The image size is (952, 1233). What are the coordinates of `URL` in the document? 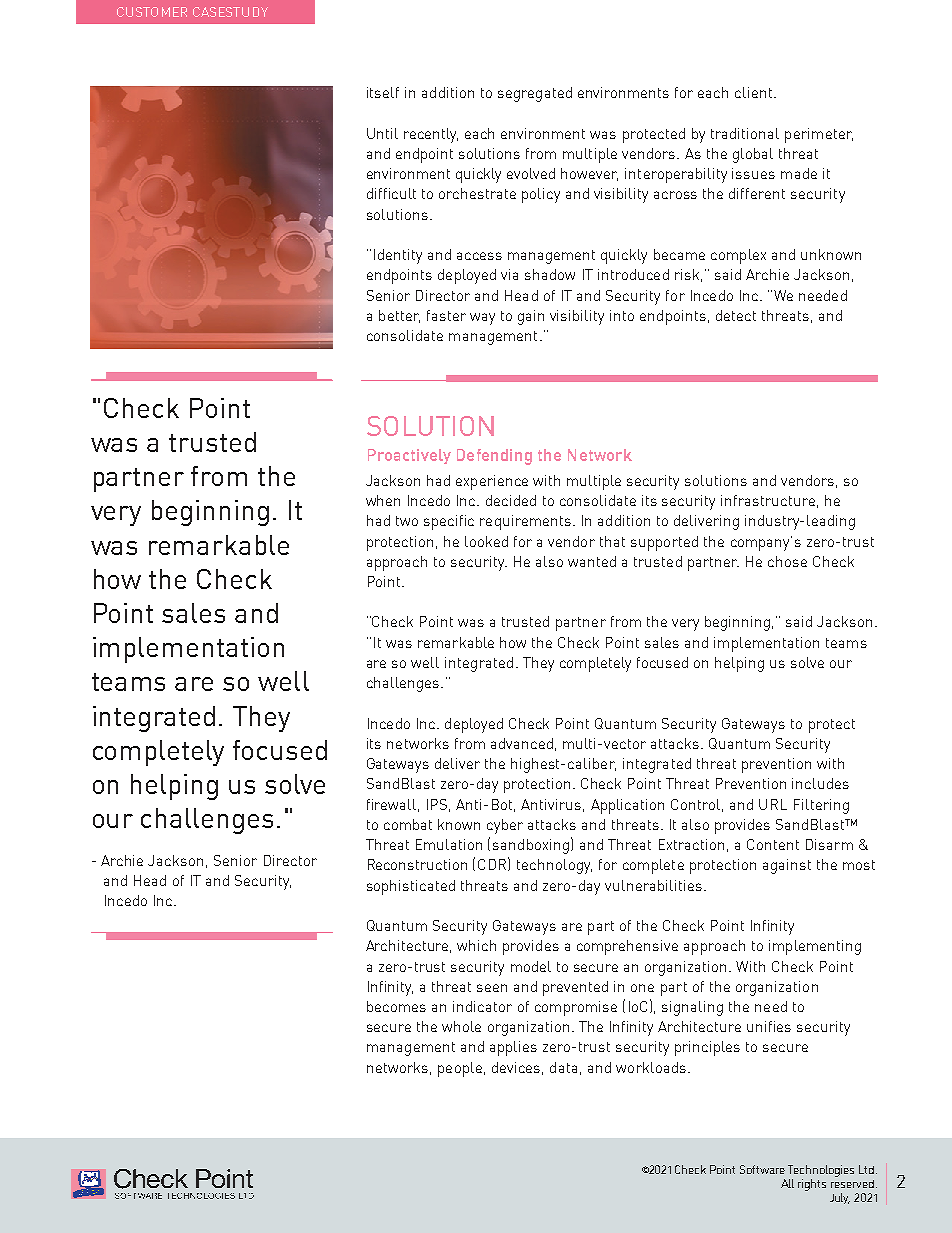 It's located at (773, 804).
